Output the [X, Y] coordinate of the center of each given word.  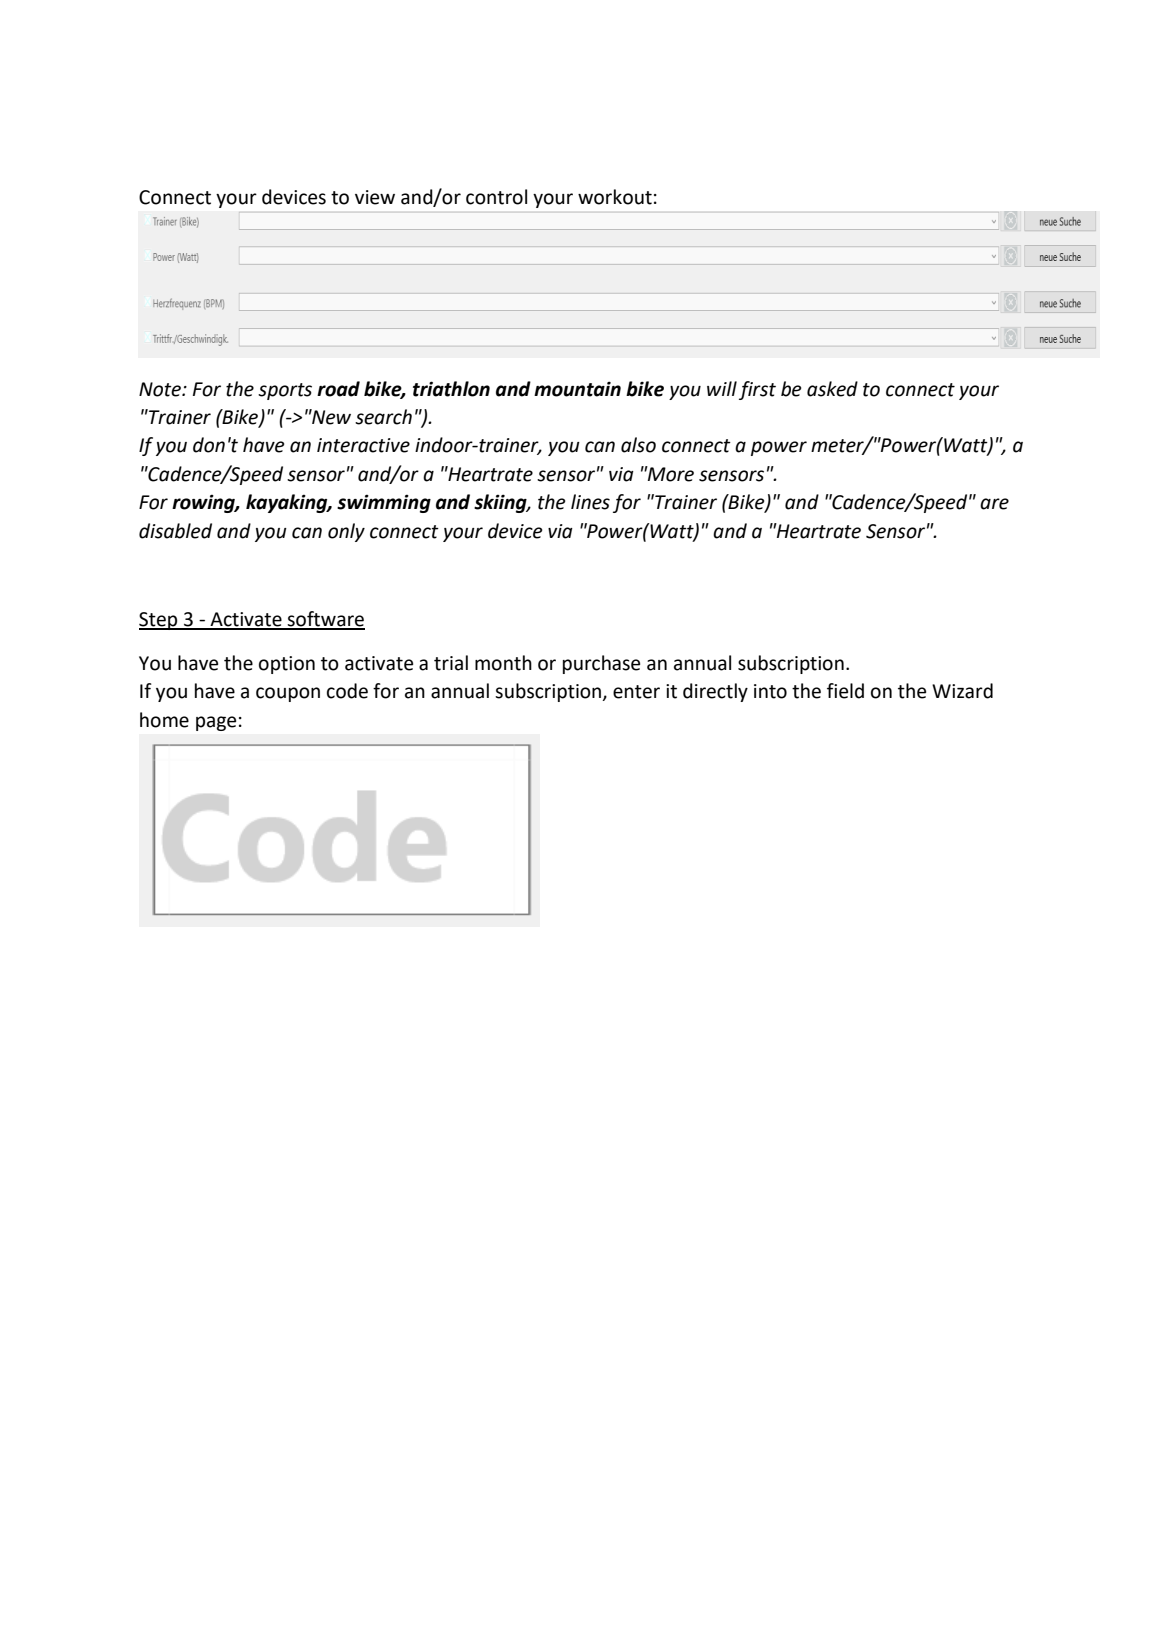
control [496, 197]
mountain [577, 389]
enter [636, 692]
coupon [288, 694]
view [375, 197]
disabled [175, 531]
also [638, 445]
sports [285, 391]
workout [615, 197]
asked [832, 389]
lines [590, 502]
